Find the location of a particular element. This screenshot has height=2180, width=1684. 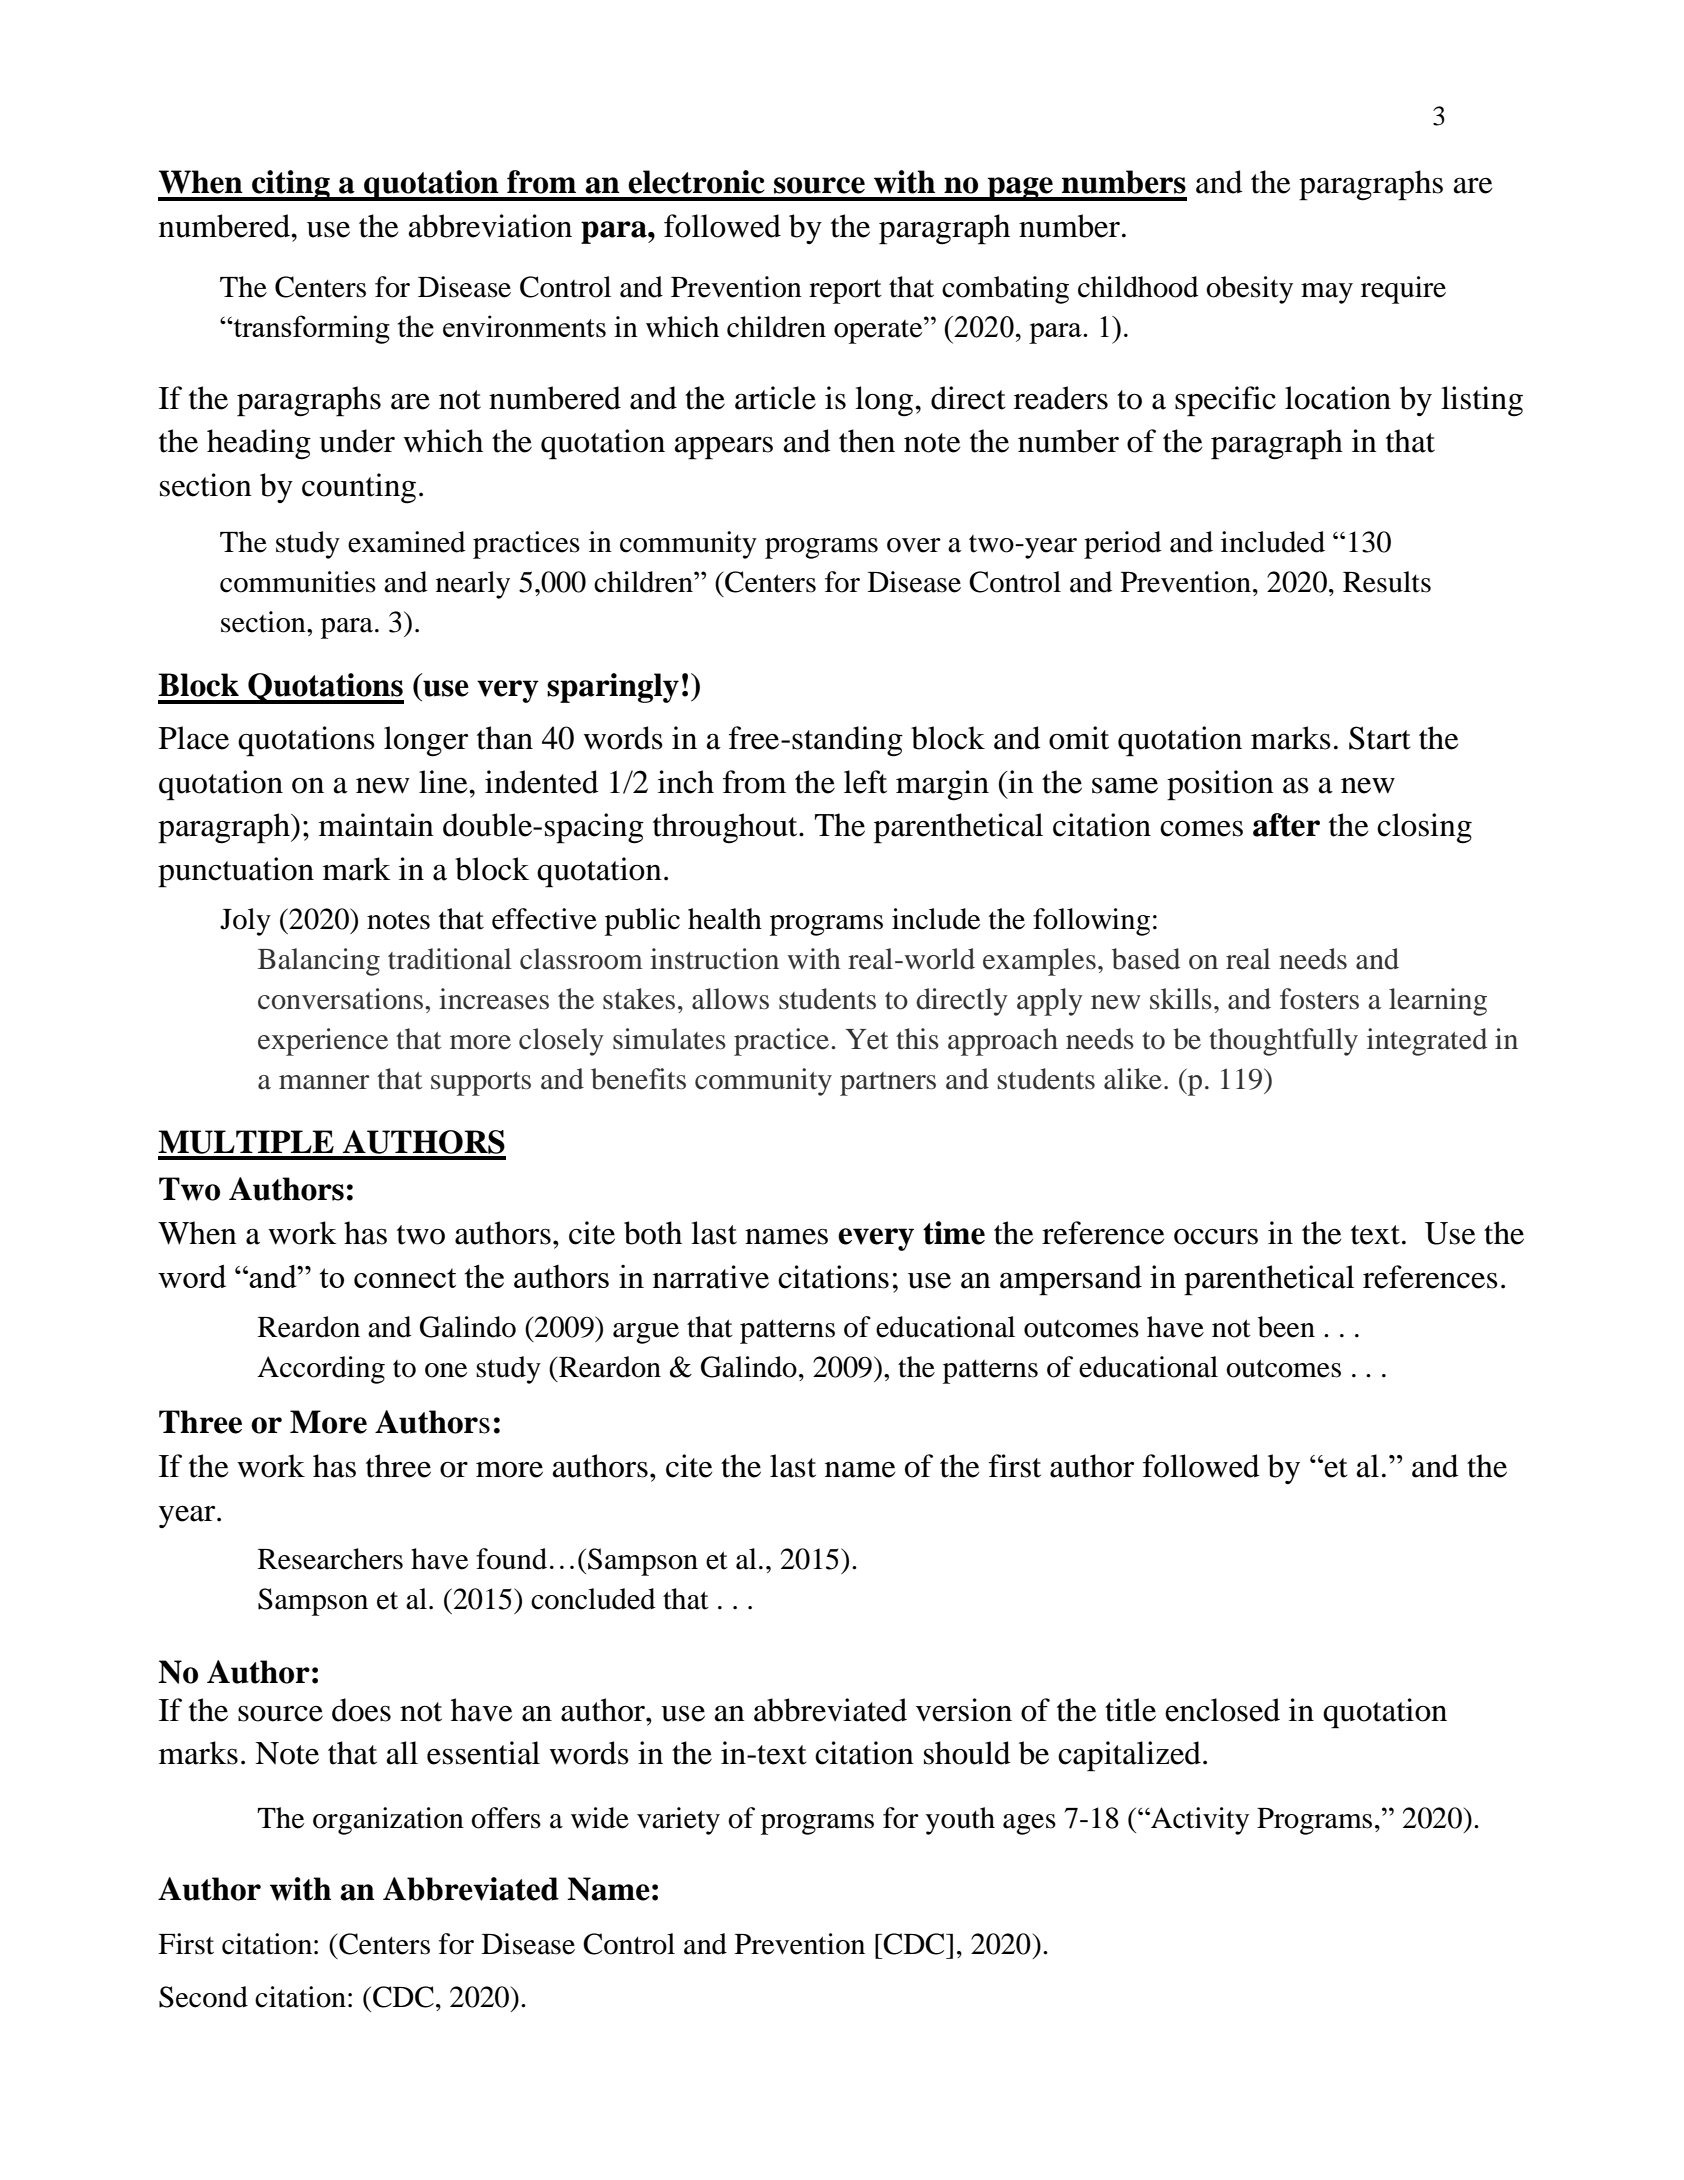

after is located at coordinates (1286, 825).
